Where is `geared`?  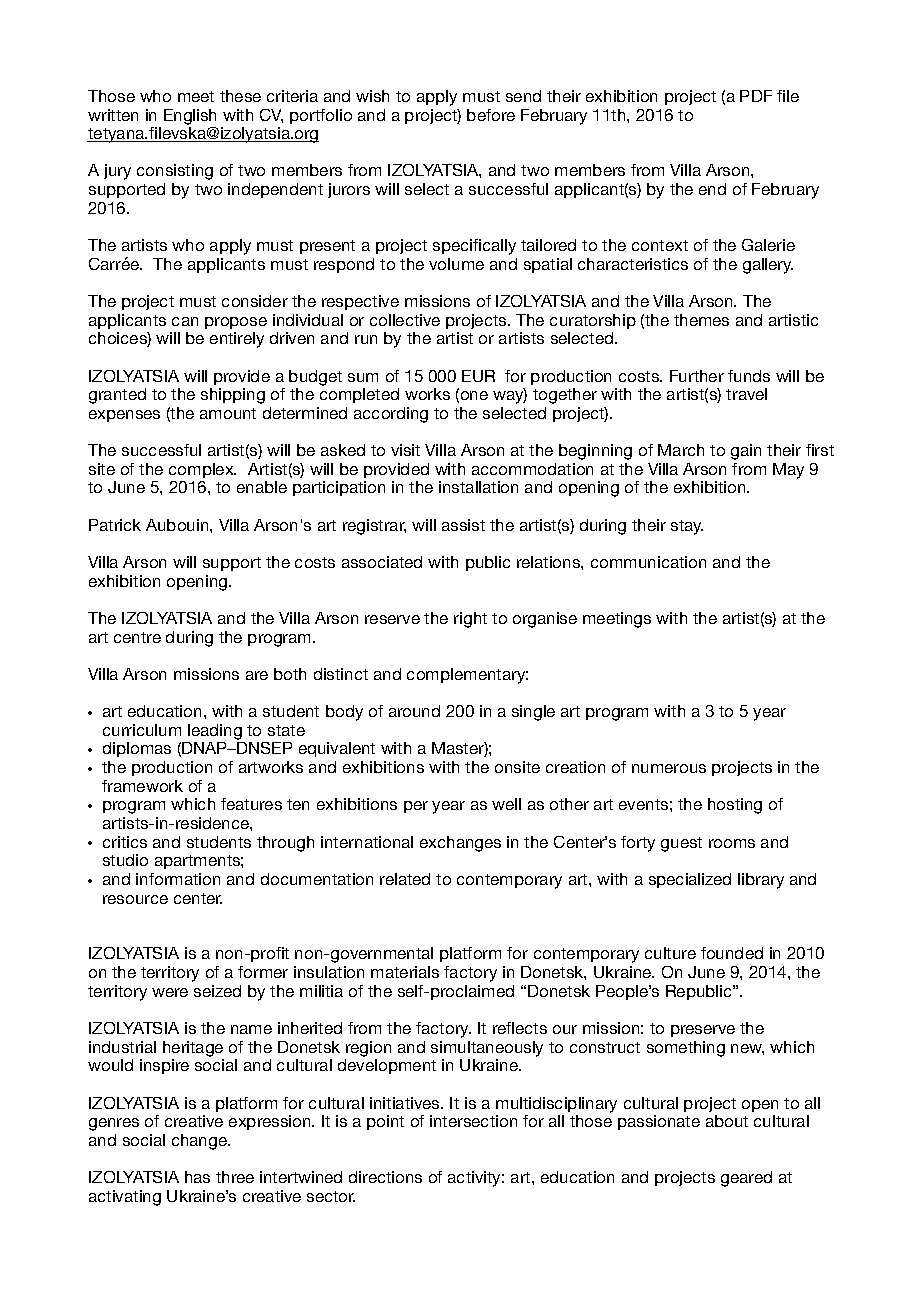 geared is located at coordinates (746, 1179).
